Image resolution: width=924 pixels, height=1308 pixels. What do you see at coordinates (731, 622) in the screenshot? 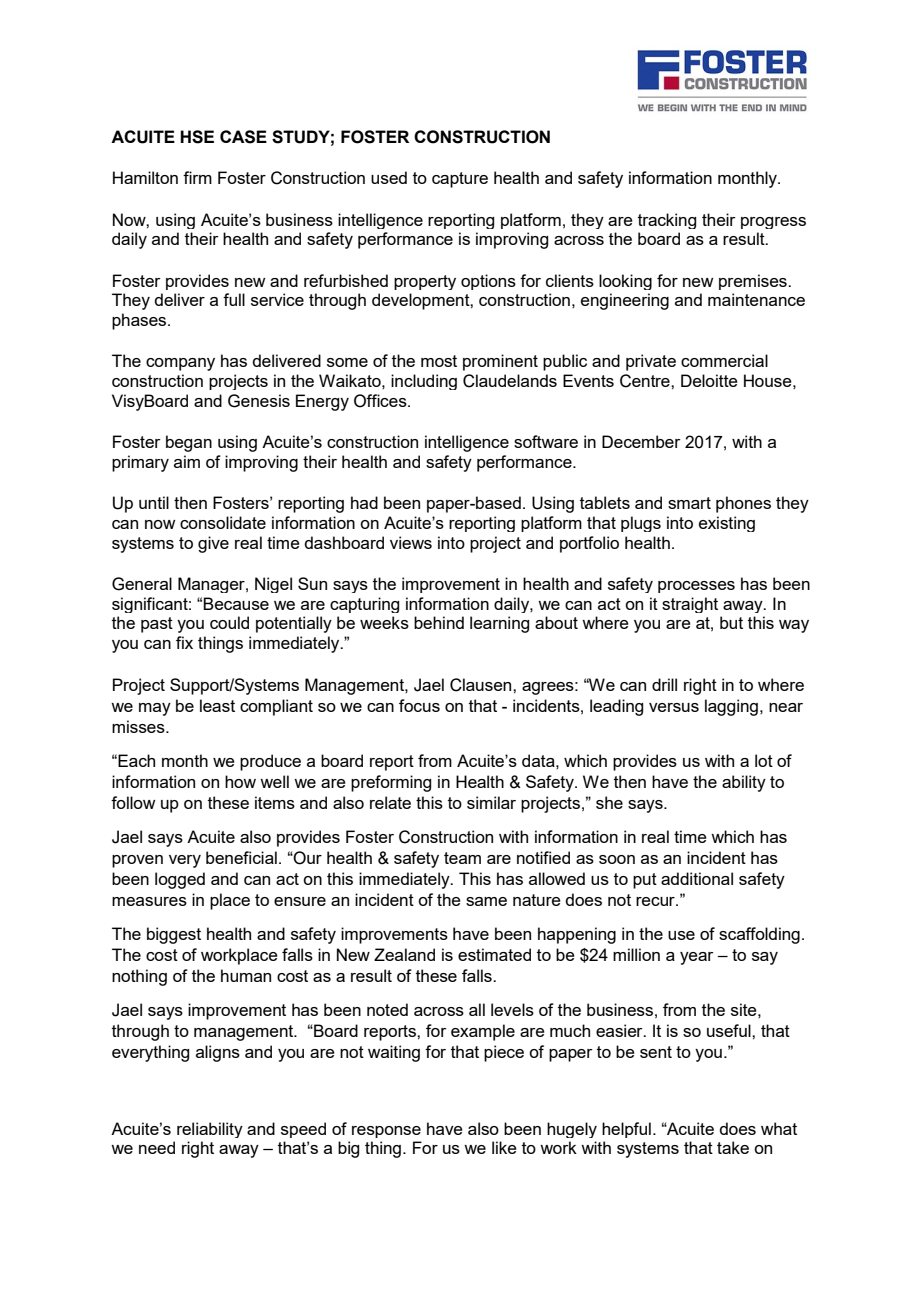
I see `but` at bounding box center [731, 622].
